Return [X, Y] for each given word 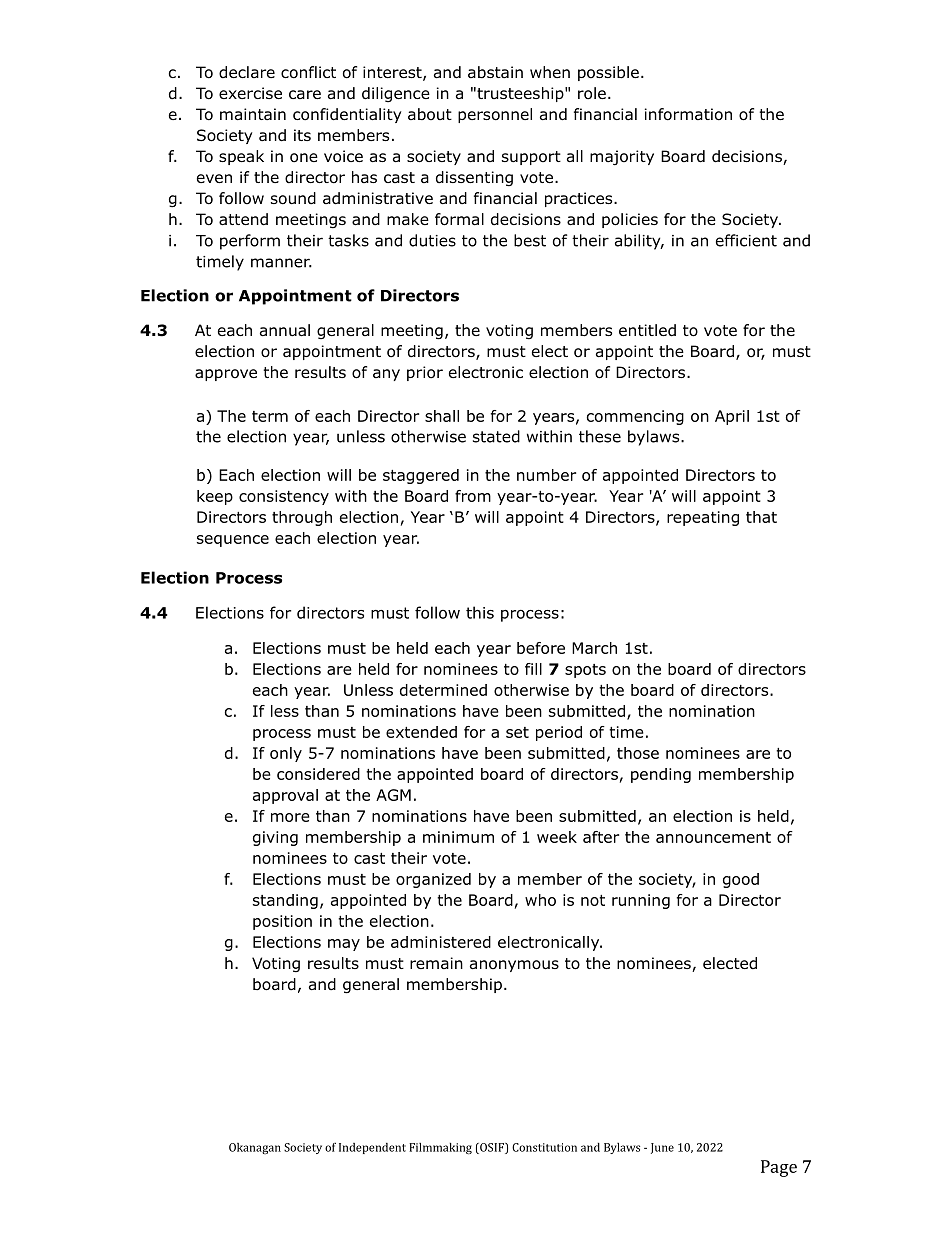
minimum [458, 837]
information [688, 114]
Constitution [544, 1147]
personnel [495, 115]
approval [285, 796]
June [662, 1148]
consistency [284, 497]
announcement [713, 837]
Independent [372, 1148]
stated [496, 436]
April [732, 417]
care [305, 94]
